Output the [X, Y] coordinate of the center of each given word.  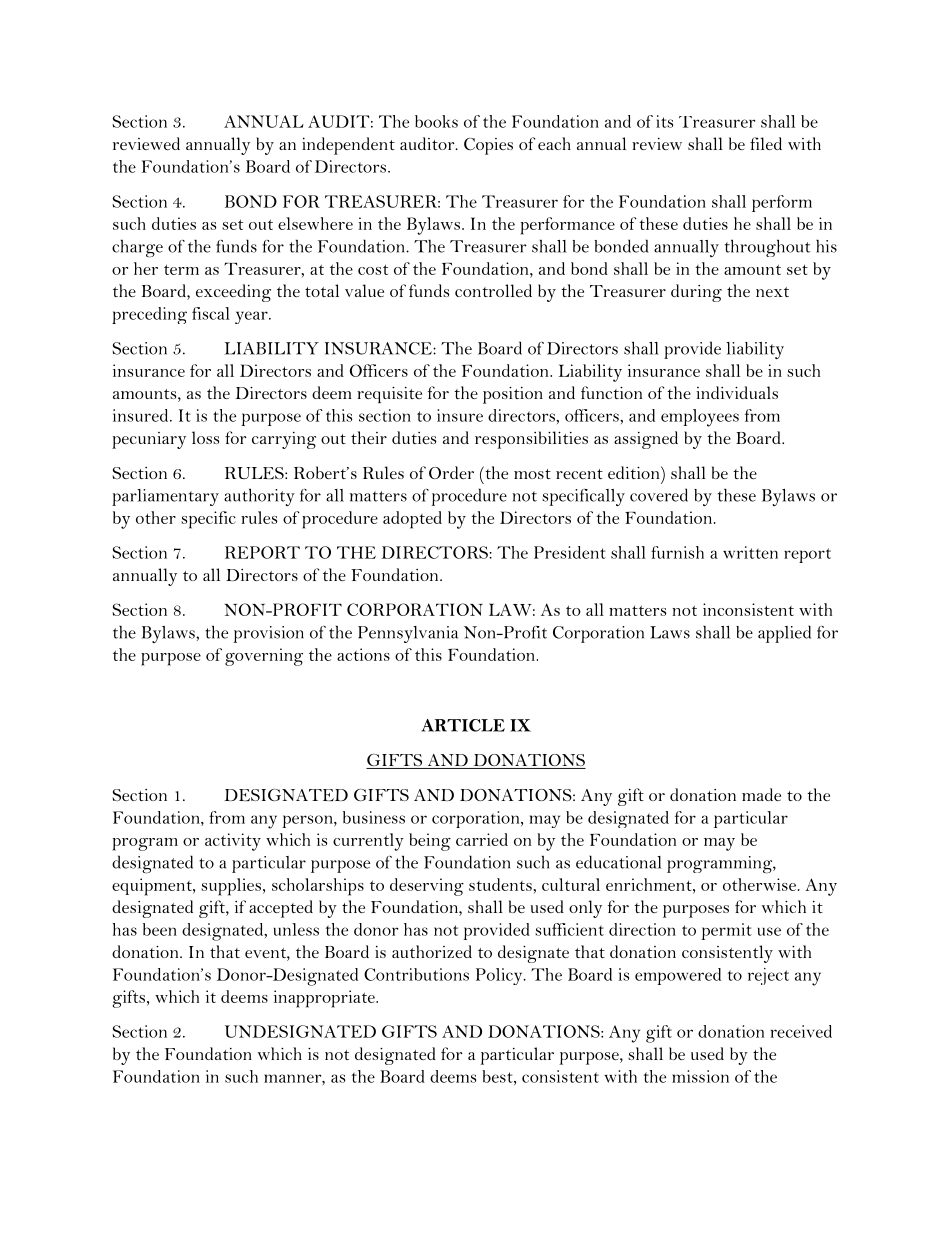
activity [233, 842]
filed [766, 143]
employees [700, 418]
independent [348, 146]
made [761, 794]
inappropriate [325, 999]
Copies [488, 146]
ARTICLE [463, 725]
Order [451, 472]
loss [205, 437]
